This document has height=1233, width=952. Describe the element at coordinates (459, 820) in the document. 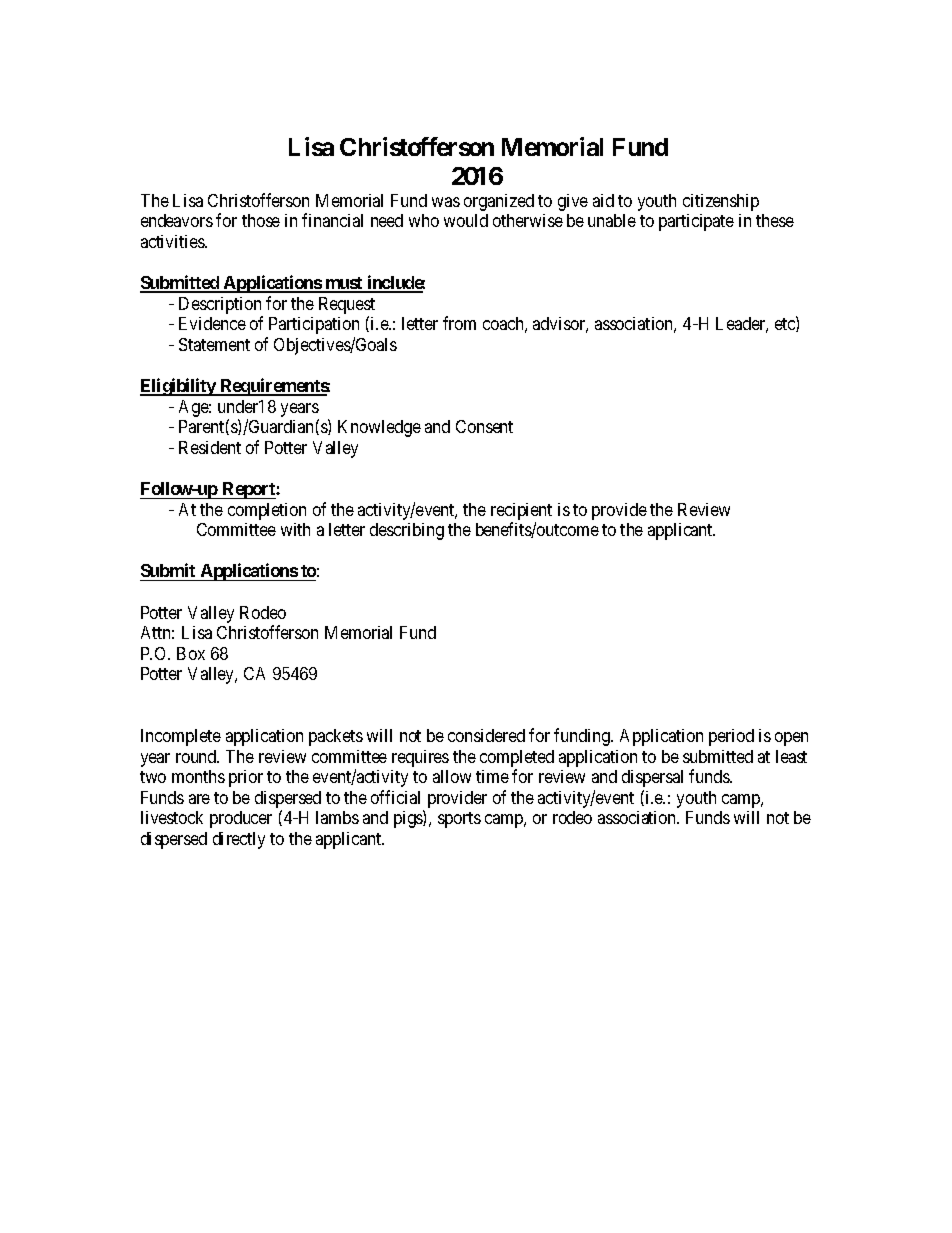

I see `sports` at that location.
